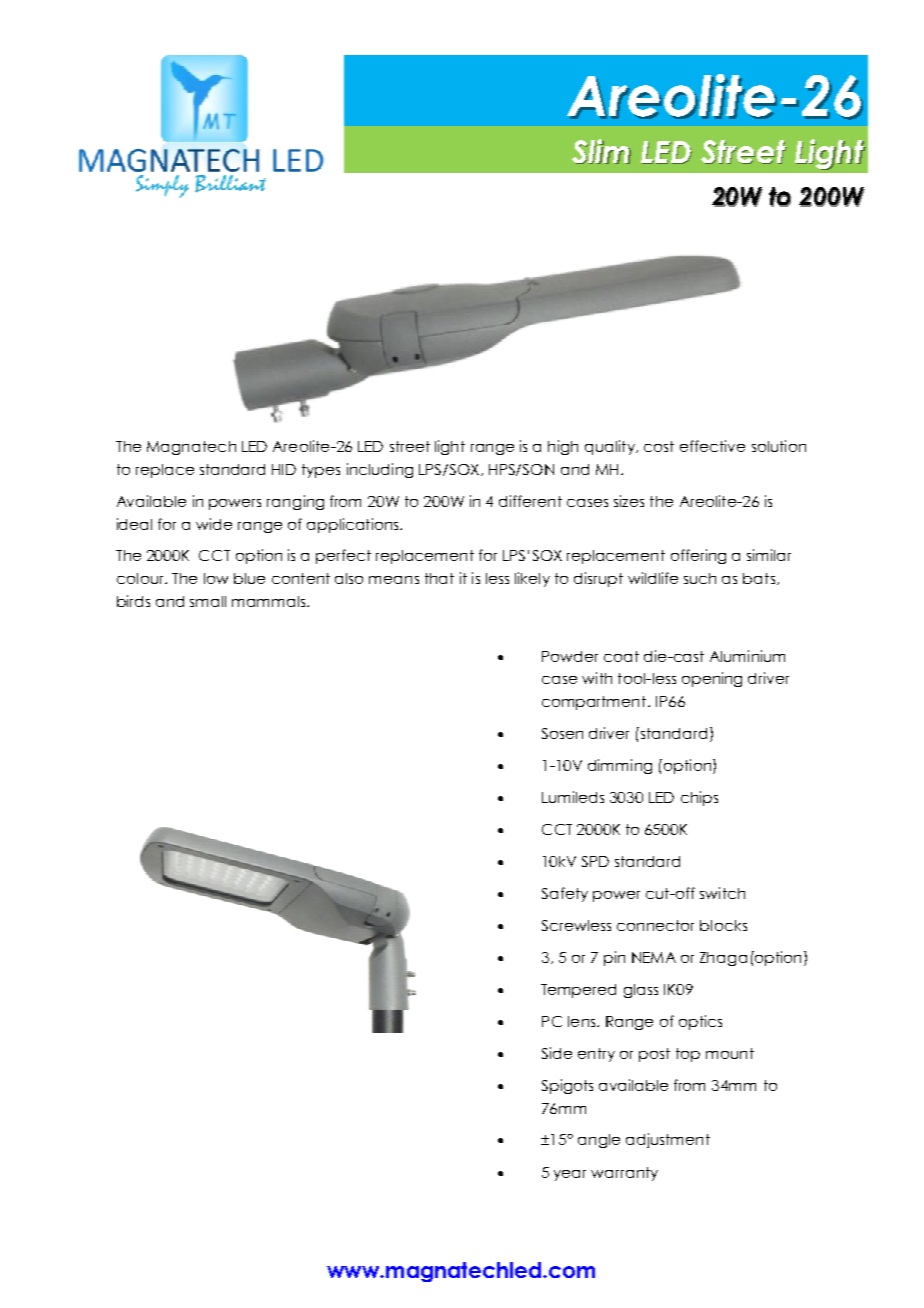 The height and width of the screenshot is (1308, 924). Describe the element at coordinates (214, 524) in the screenshot. I see `wide` at that location.
